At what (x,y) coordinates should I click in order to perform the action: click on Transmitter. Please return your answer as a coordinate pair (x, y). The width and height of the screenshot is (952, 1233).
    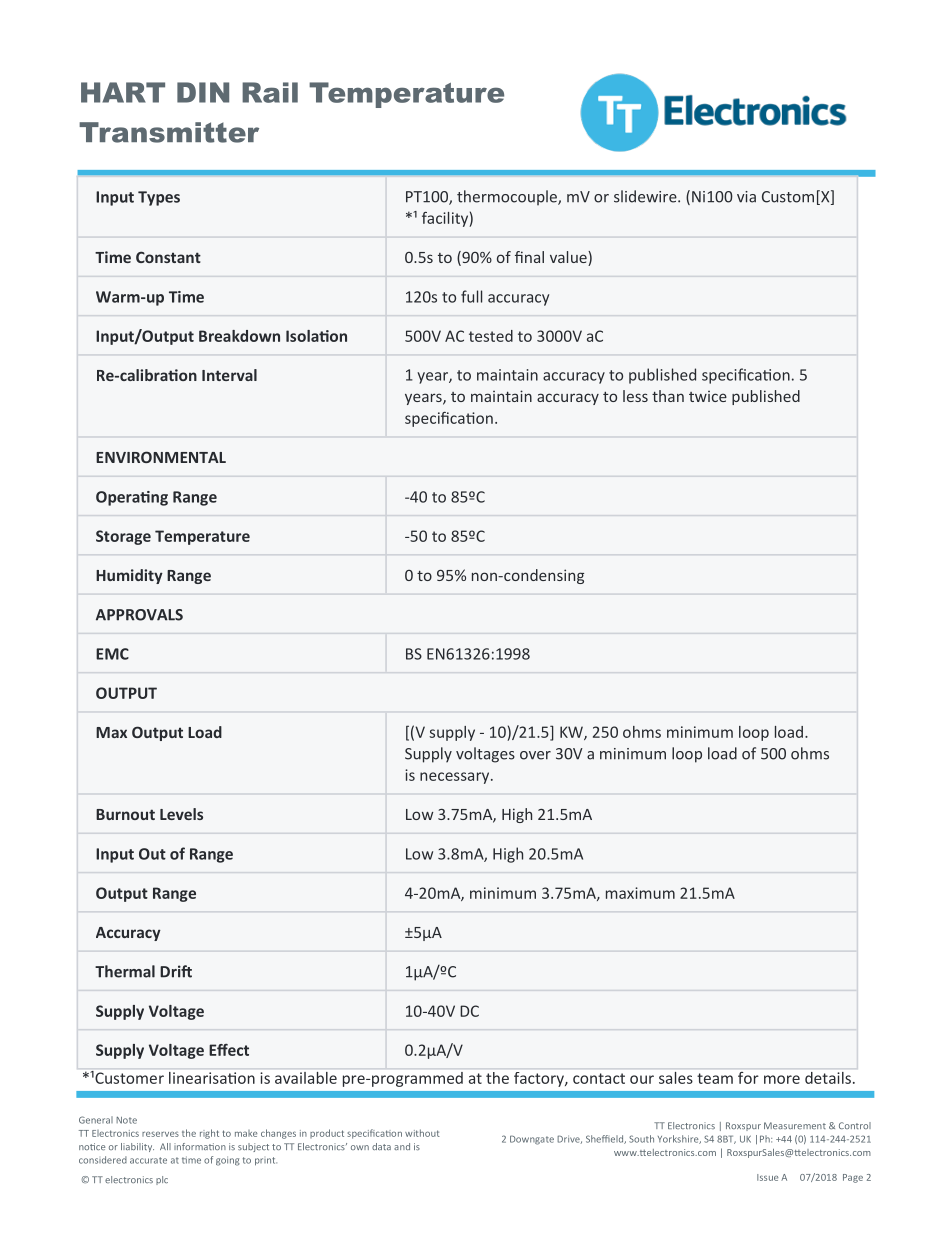
    Looking at the image, I should click on (169, 132).
